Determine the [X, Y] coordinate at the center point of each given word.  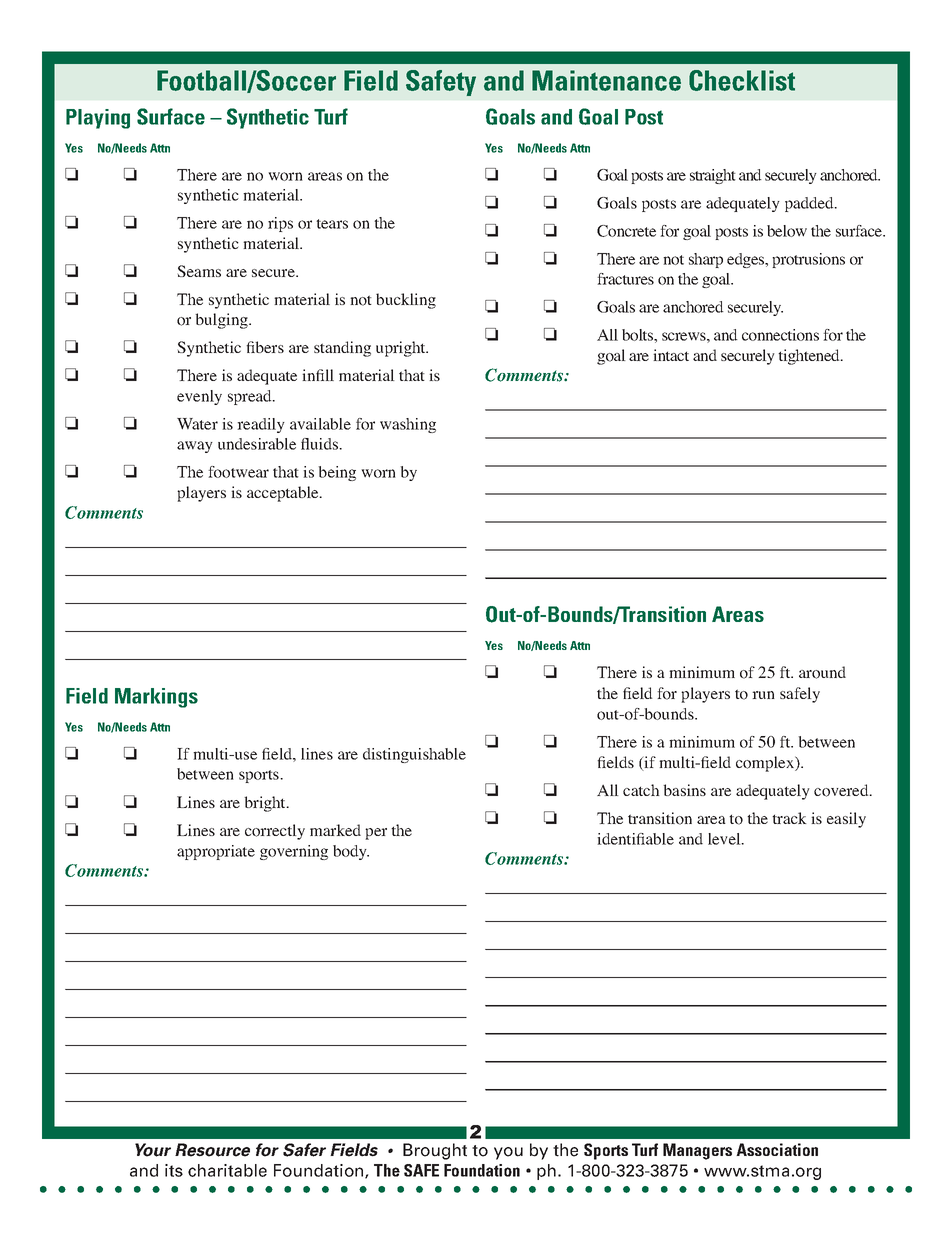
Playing [98, 119]
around [822, 672]
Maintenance [606, 80]
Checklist [742, 80]
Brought [435, 1151]
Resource [212, 1150]
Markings [156, 698]
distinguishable [414, 755]
